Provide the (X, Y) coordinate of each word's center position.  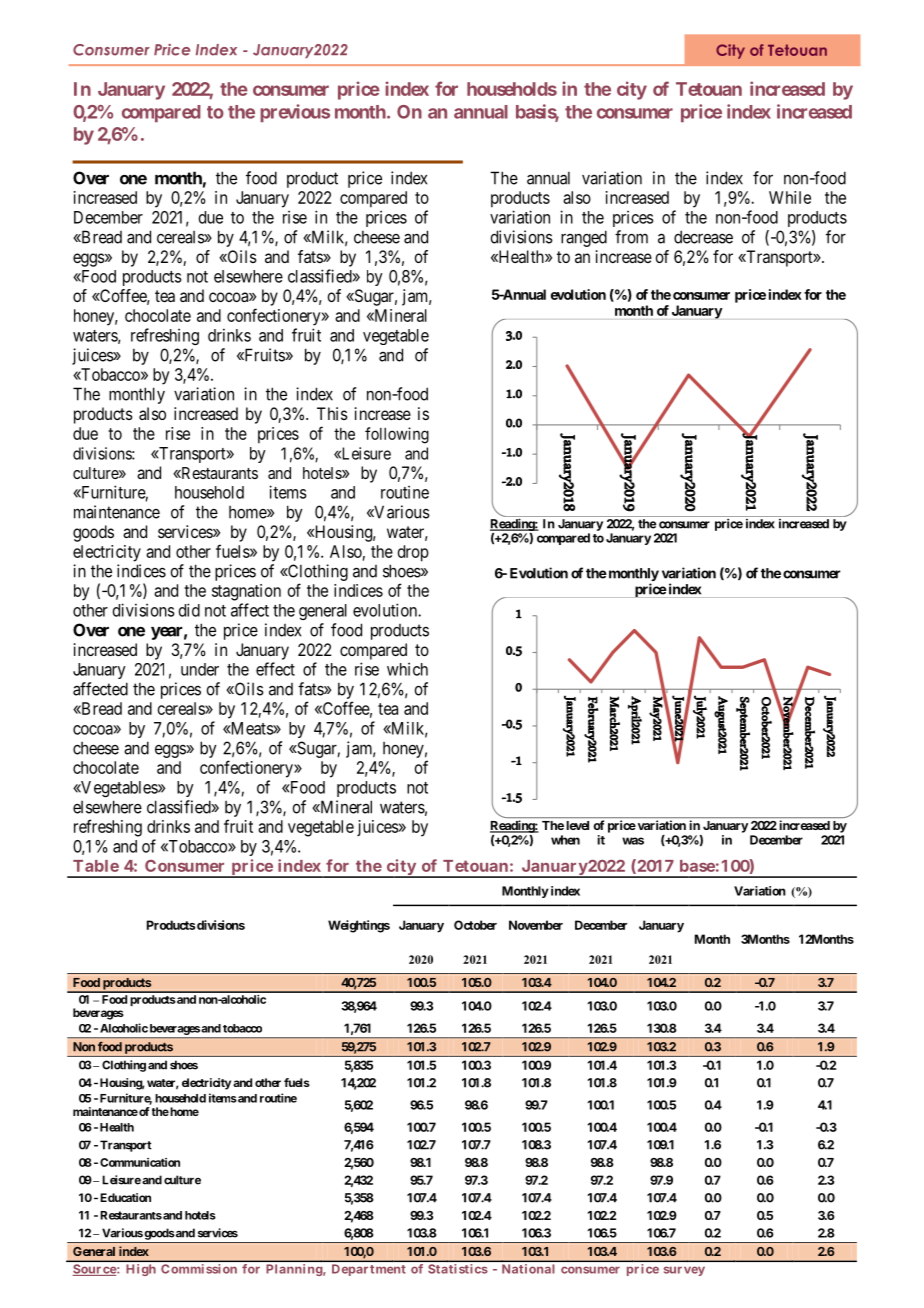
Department (369, 1270)
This (332, 413)
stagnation (246, 592)
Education (125, 1197)
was (633, 841)
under (200, 669)
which (407, 669)
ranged (584, 238)
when (565, 840)
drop (413, 553)
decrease (703, 237)
